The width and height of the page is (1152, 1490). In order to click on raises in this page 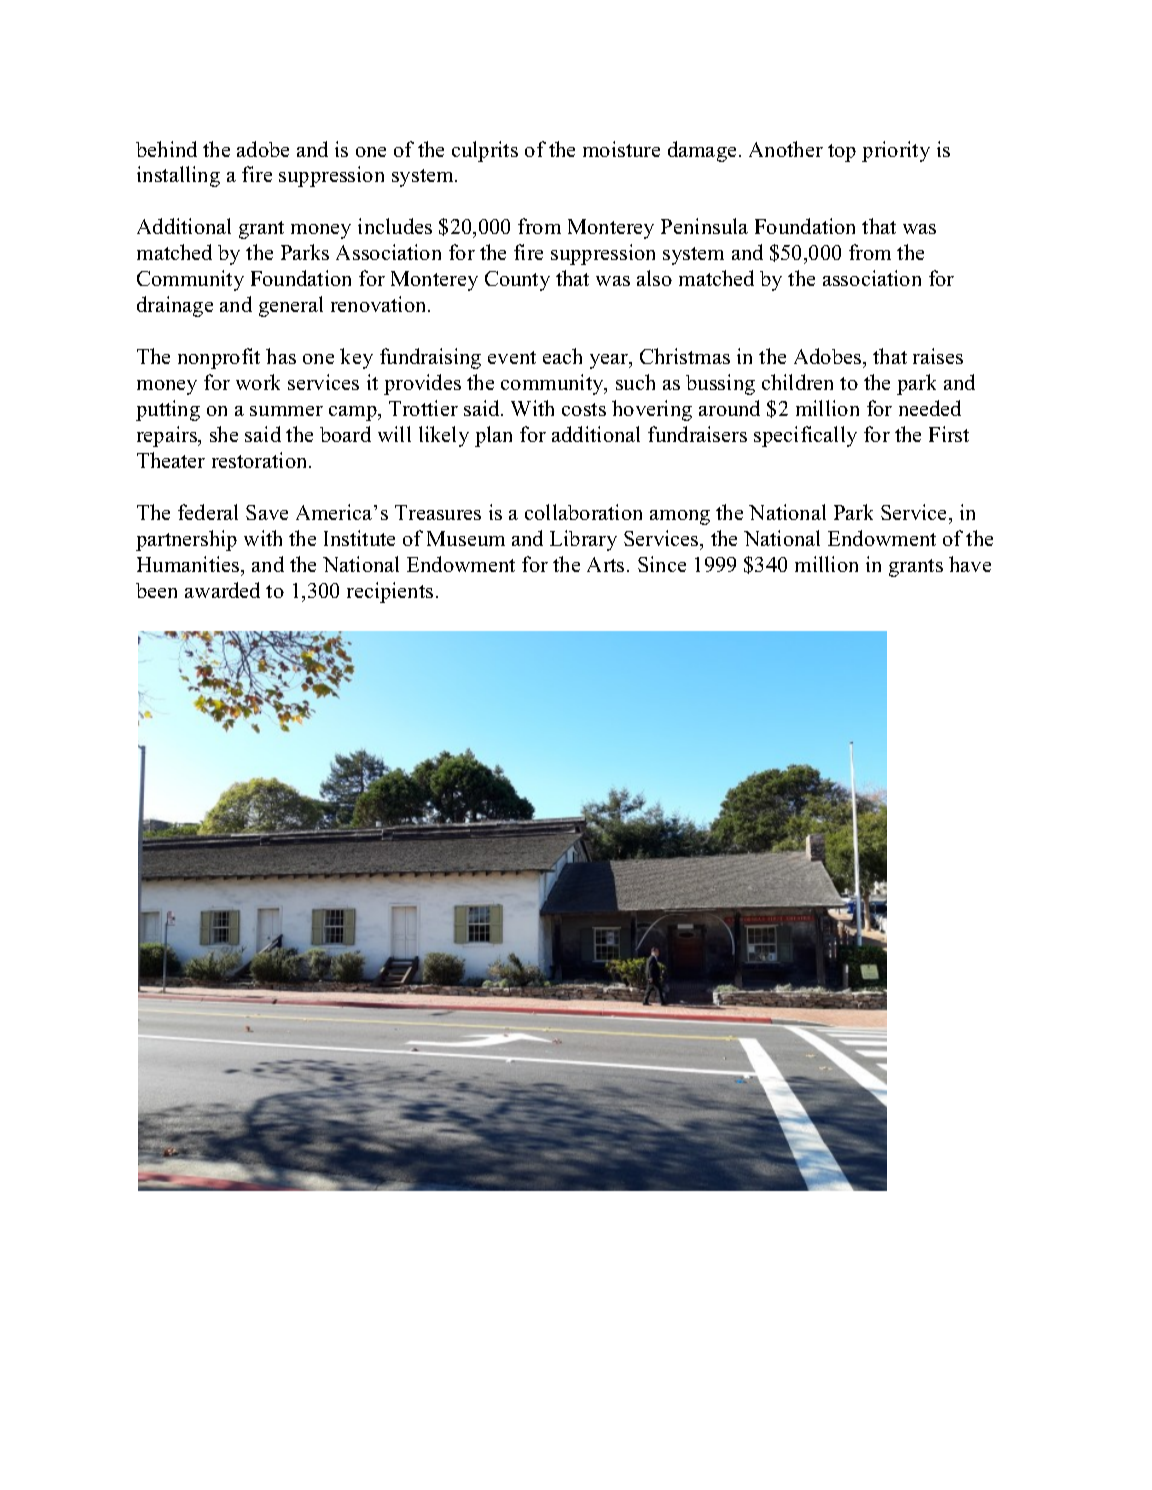, I will do `click(938, 356)`.
